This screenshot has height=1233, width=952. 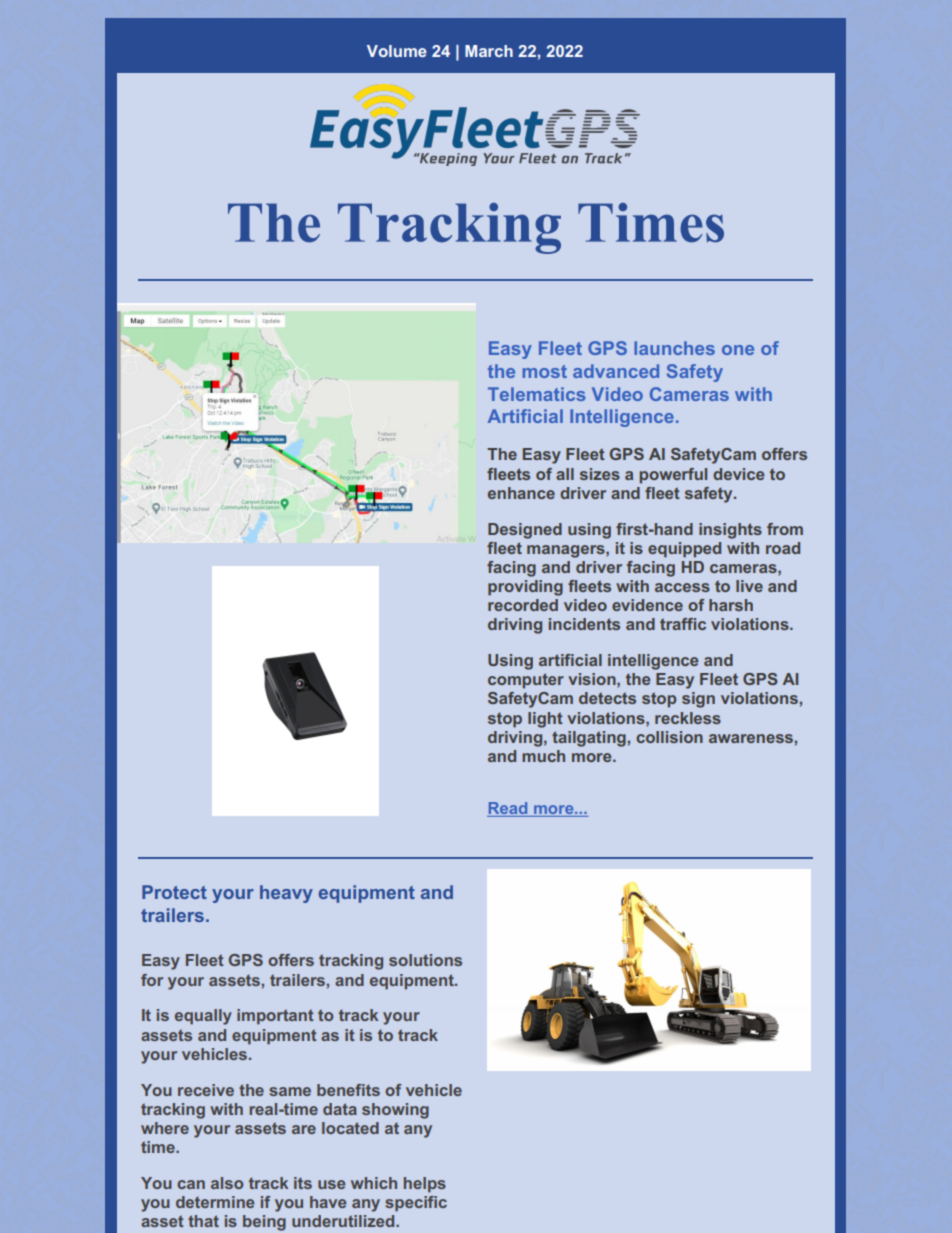 I want to click on Volume, so click(x=397, y=51).
